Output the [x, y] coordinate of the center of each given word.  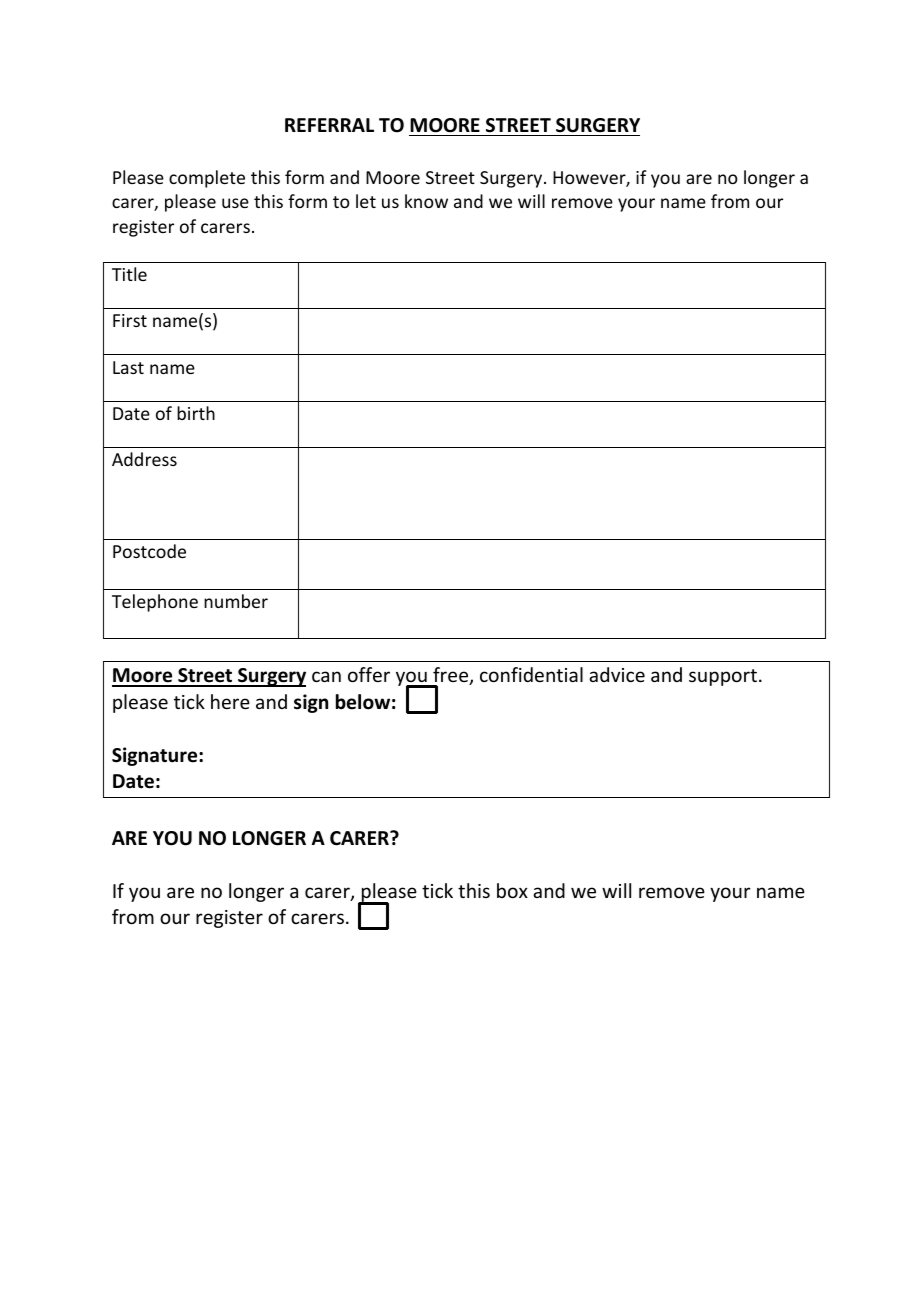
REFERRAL [329, 125]
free [452, 676]
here [230, 701]
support [723, 677]
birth [196, 413]
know [426, 201]
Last [128, 367]
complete [207, 179]
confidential [531, 674]
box [512, 890]
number [236, 601]
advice [617, 674]
